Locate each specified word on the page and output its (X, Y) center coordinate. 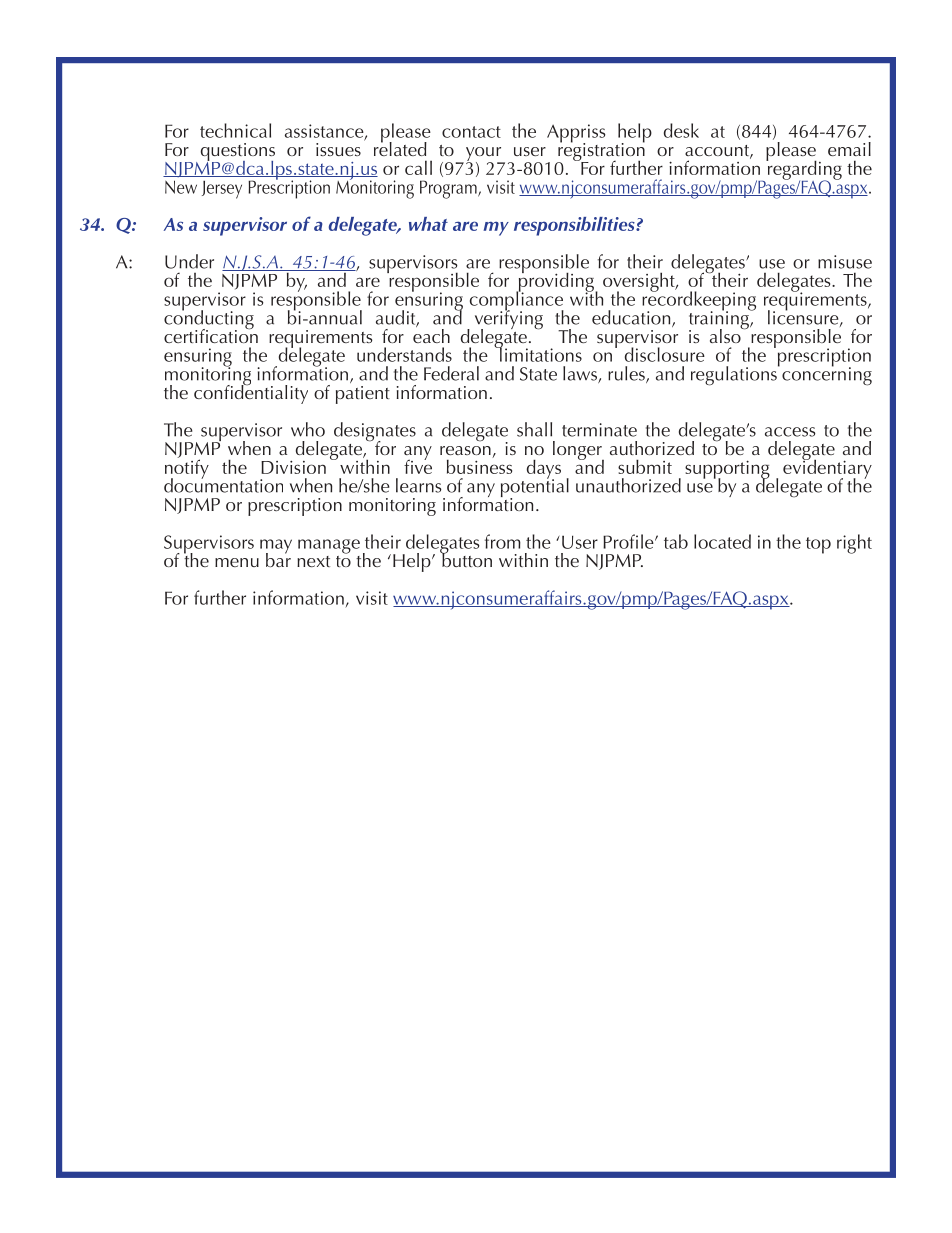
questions (238, 153)
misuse (845, 262)
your (483, 155)
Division (293, 467)
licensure (804, 317)
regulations (735, 375)
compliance (517, 301)
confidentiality (251, 393)
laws (581, 374)
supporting (727, 470)
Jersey (222, 189)
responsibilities (575, 226)
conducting (209, 319)
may (276, 547)
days (544, 470)
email (849, 149)
